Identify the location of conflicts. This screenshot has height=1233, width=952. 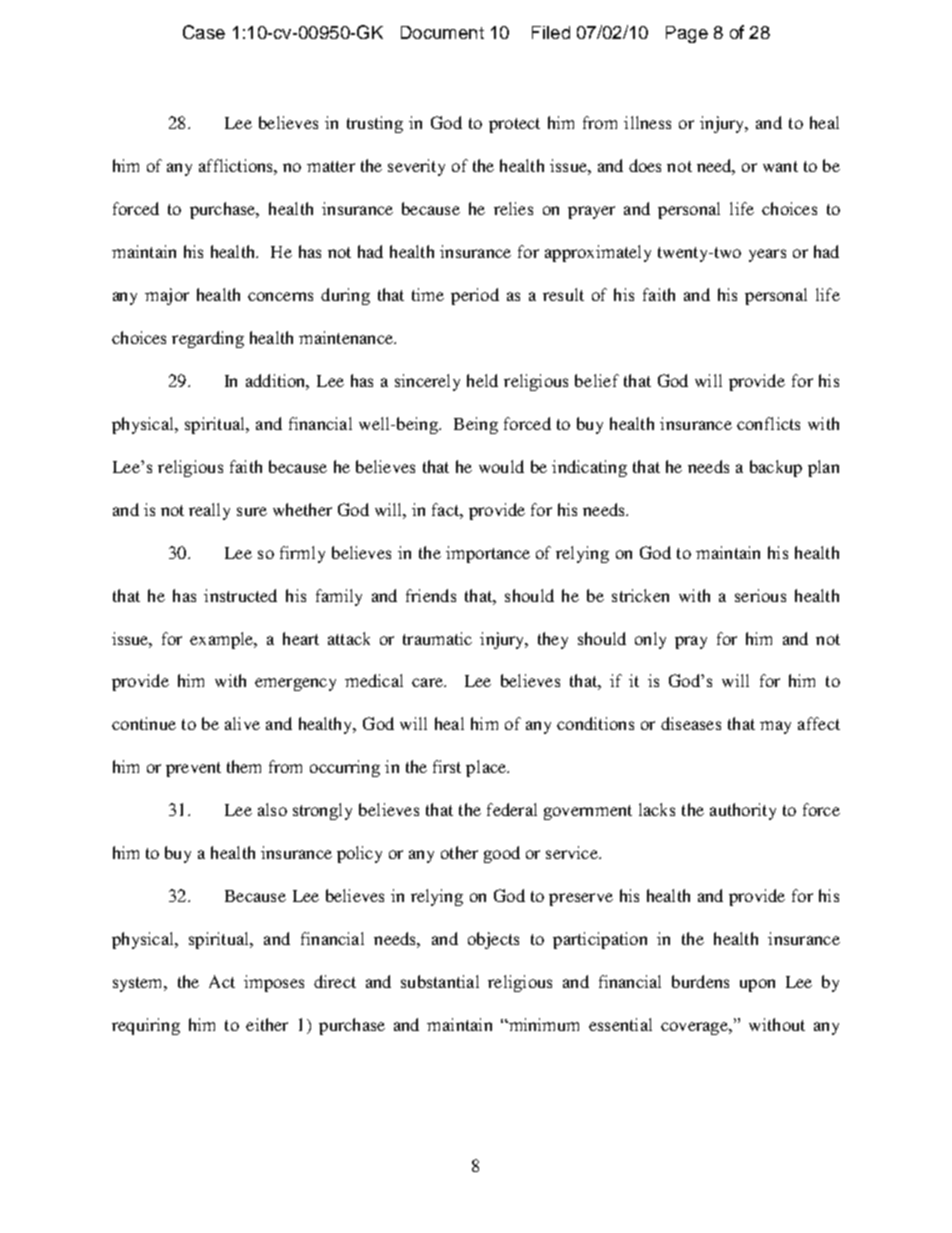
(768, 423).
